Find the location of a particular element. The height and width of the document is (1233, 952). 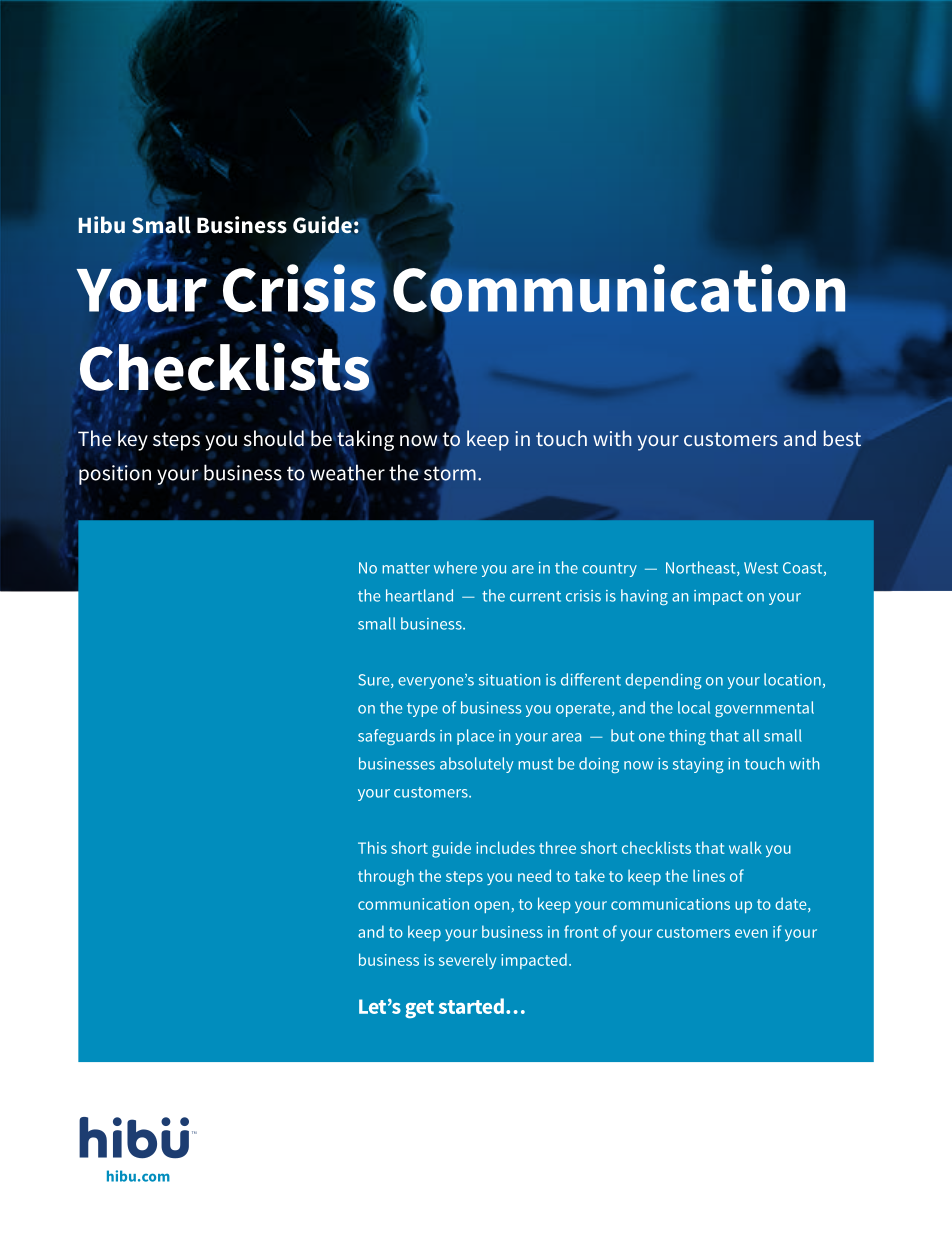

key is located at coordinates (133, 440).
